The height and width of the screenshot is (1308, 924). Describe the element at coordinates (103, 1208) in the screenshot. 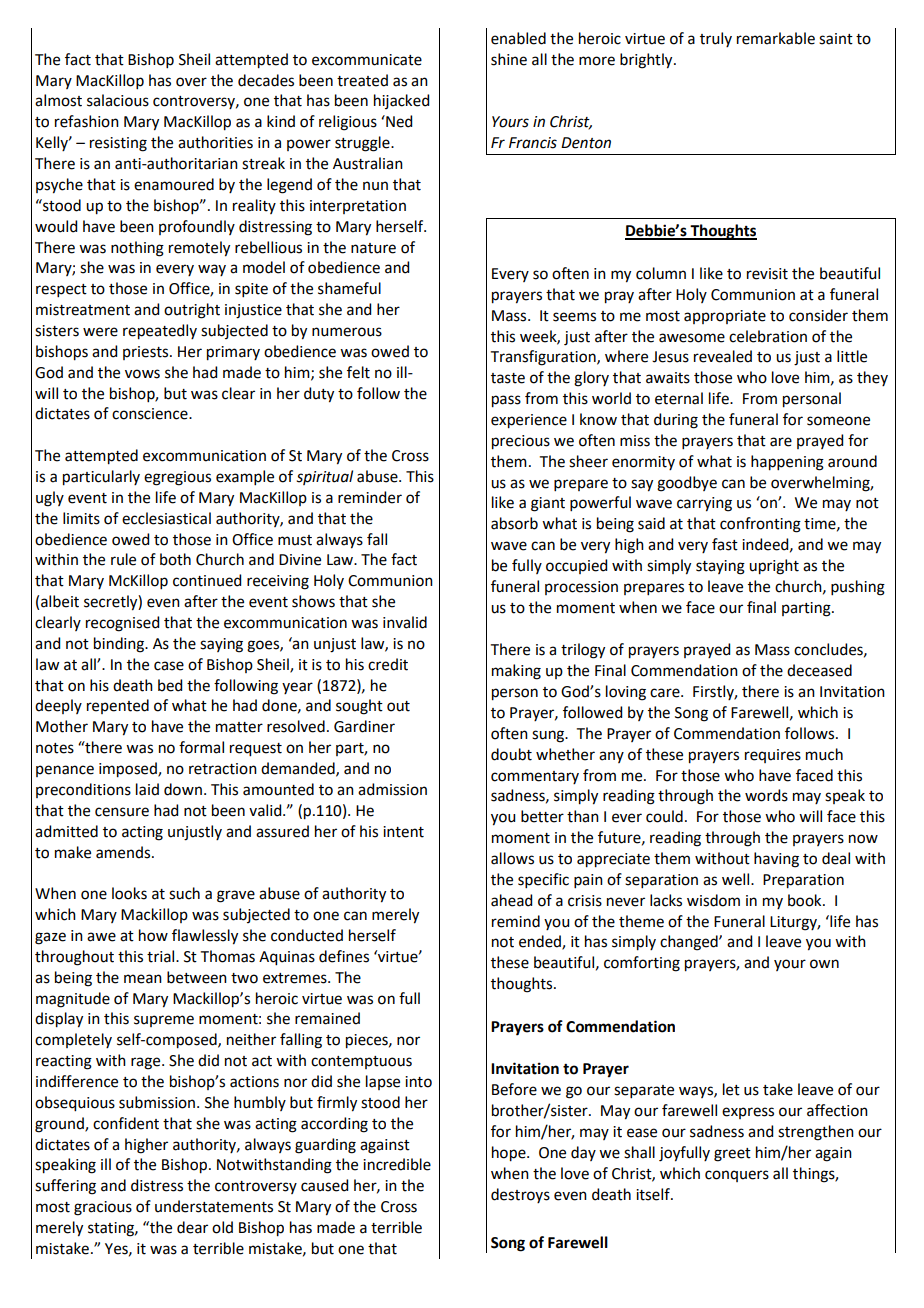

I see `gracious` at that location.
